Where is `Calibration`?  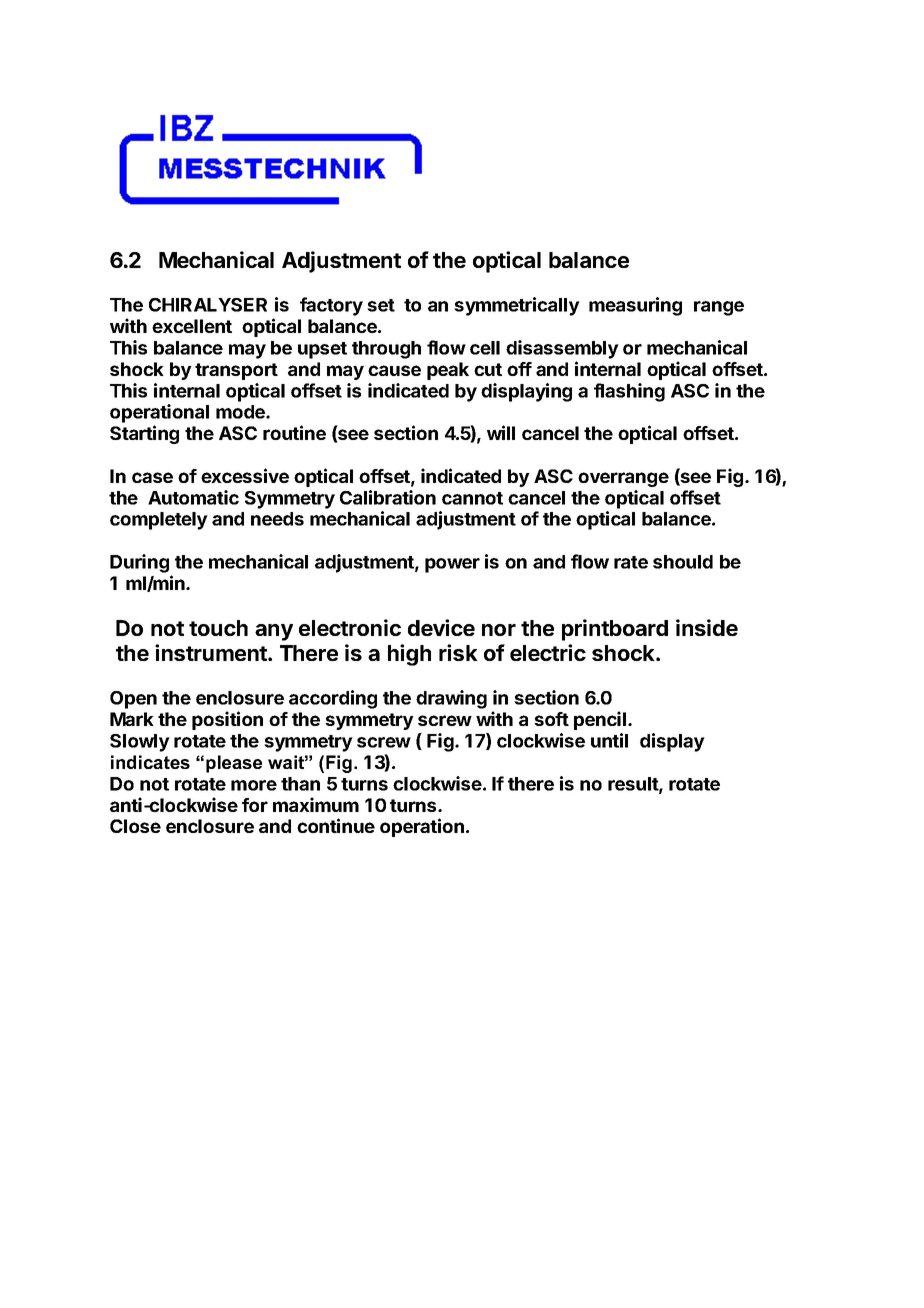 Calibration is located at coordinates (388, 497).
